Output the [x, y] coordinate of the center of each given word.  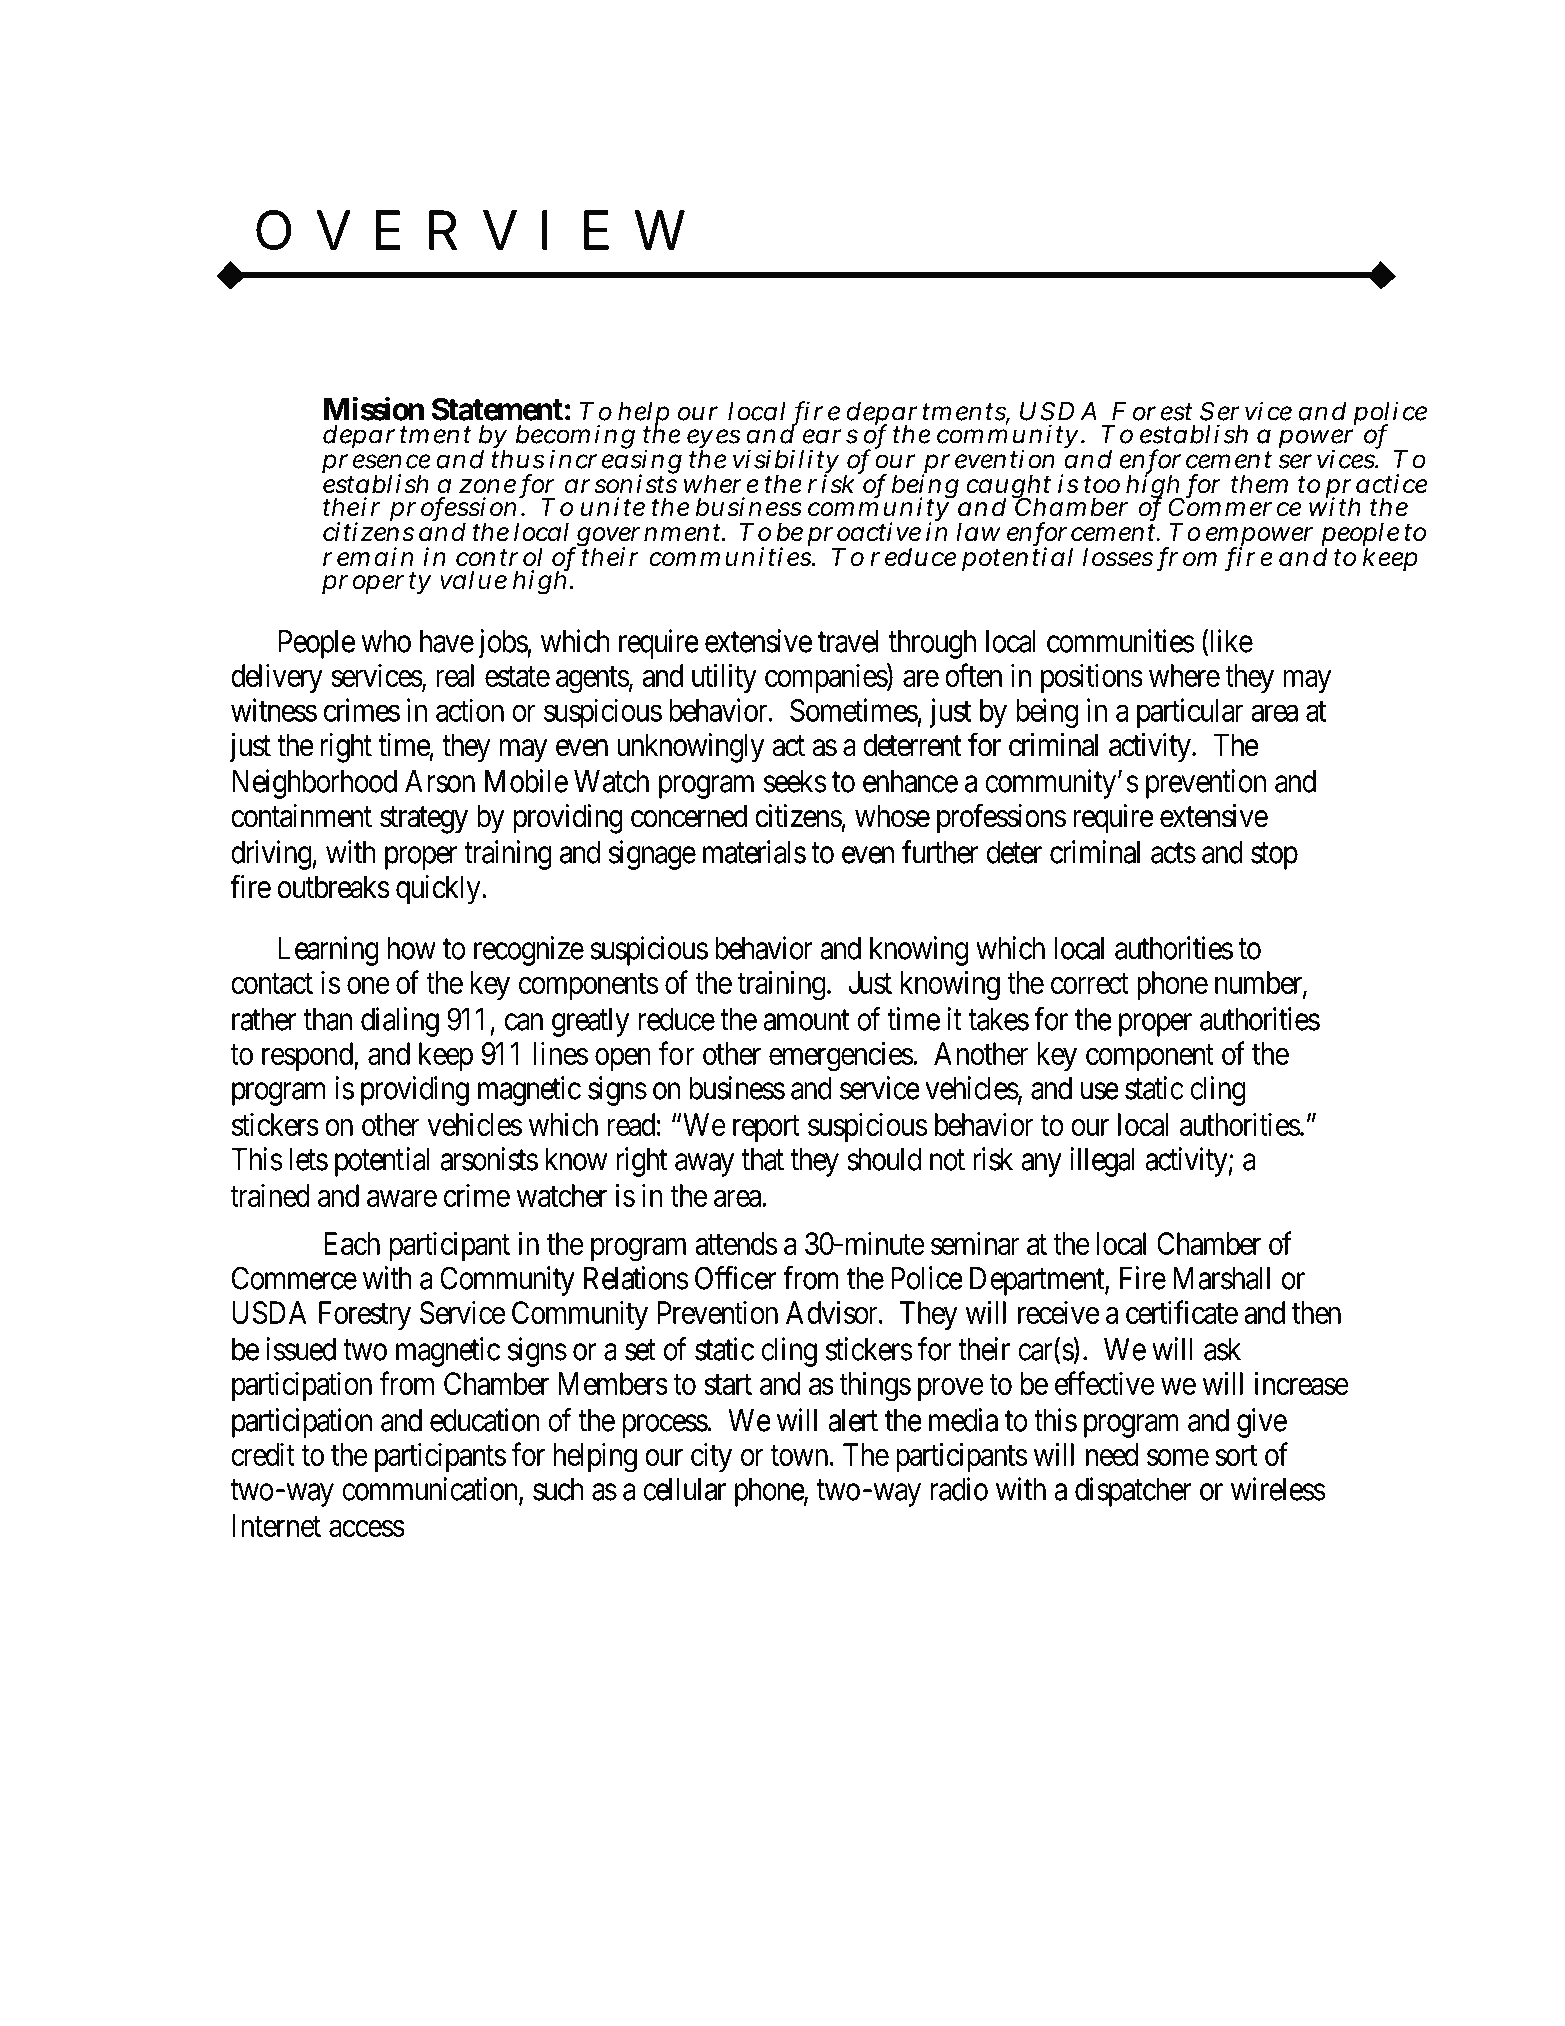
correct [1090, 984]
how [412, 948]
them [1259, 484]
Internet [276, 1525]
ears [830, 436]
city [711, 1457]
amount [806, 1020]
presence [376, 465]
